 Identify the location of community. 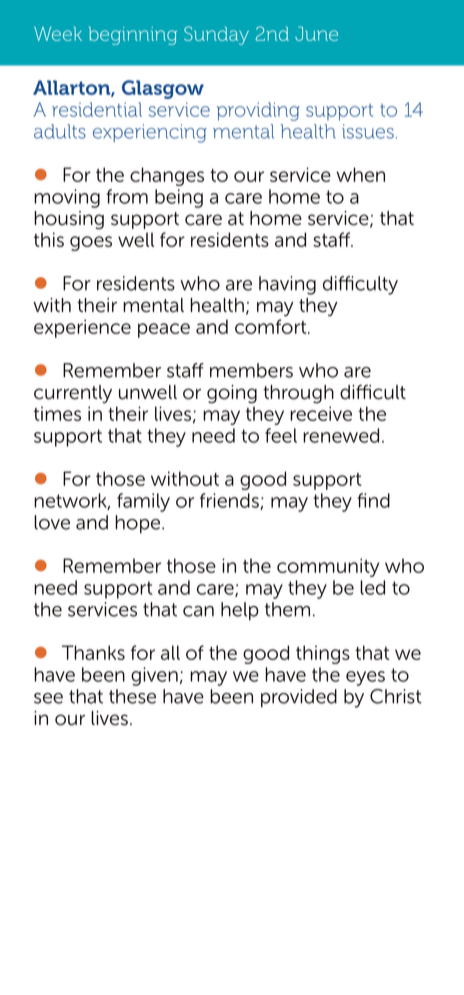
(328, 567).
